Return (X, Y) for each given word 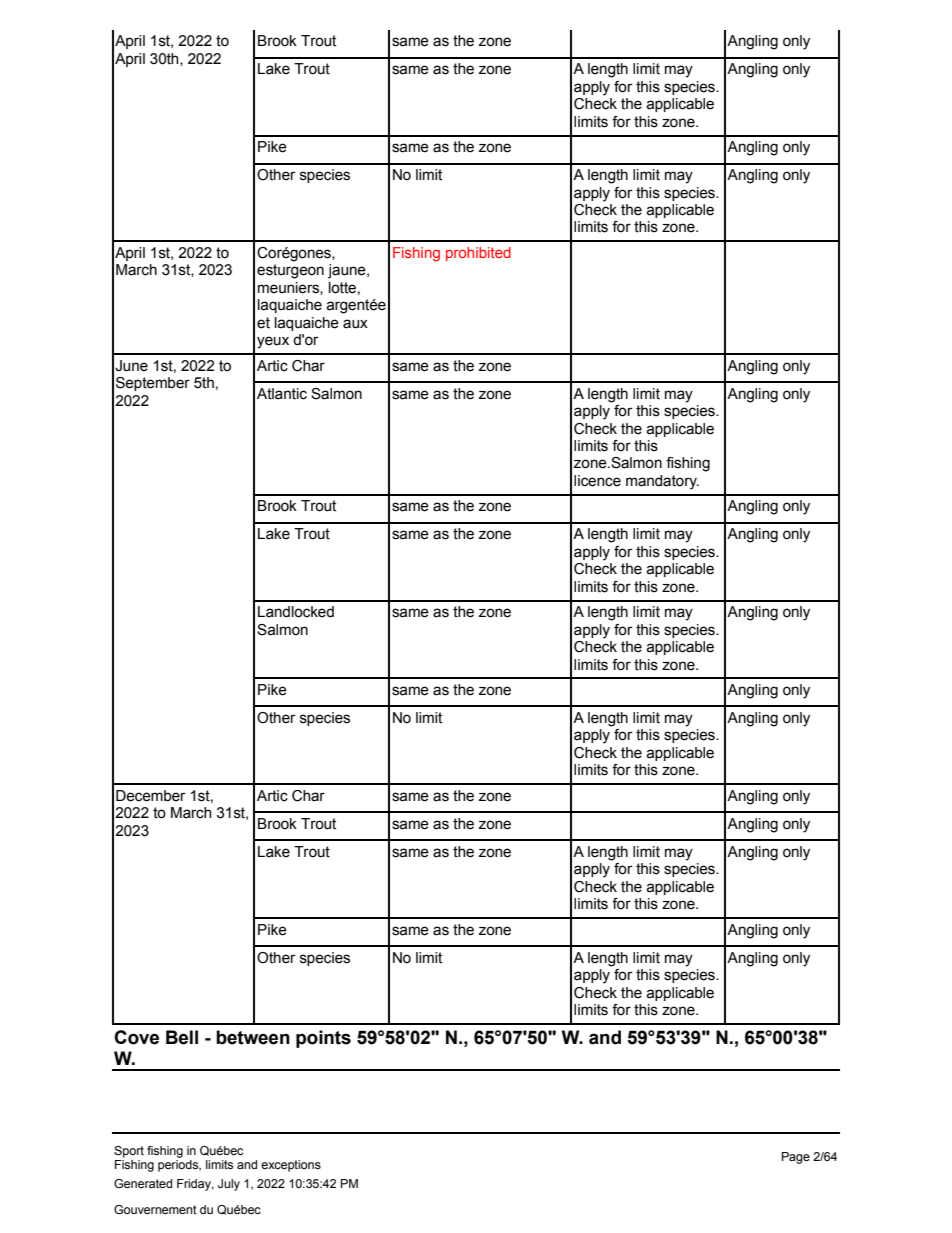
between (253, 1037)
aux (355, 324)
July (229, 1185)
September (153, 384)
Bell (182, 1037)
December (151, 796)
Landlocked (296, 612)
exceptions (291, 1166)
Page (796, 1158)
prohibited (478, 254)
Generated (143, 1183)
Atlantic (282, 394)
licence (597, 481)
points (323, 1039)
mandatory (662, 482)
